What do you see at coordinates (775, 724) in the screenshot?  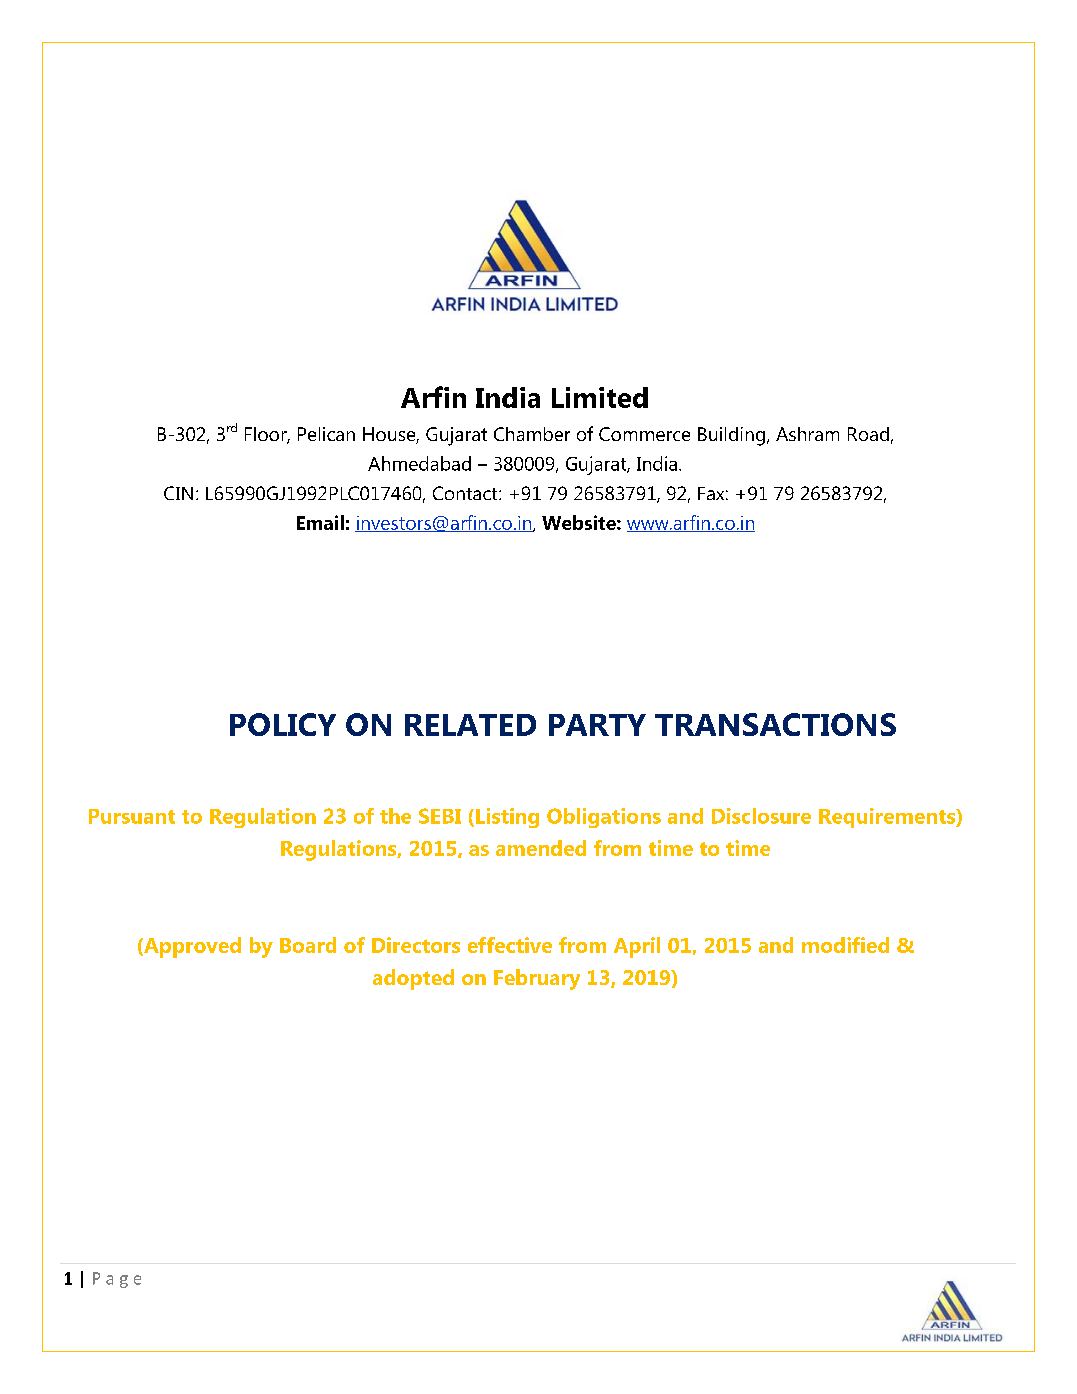 I see `TRANSACTIONS` at bounding box center [775, 724].
